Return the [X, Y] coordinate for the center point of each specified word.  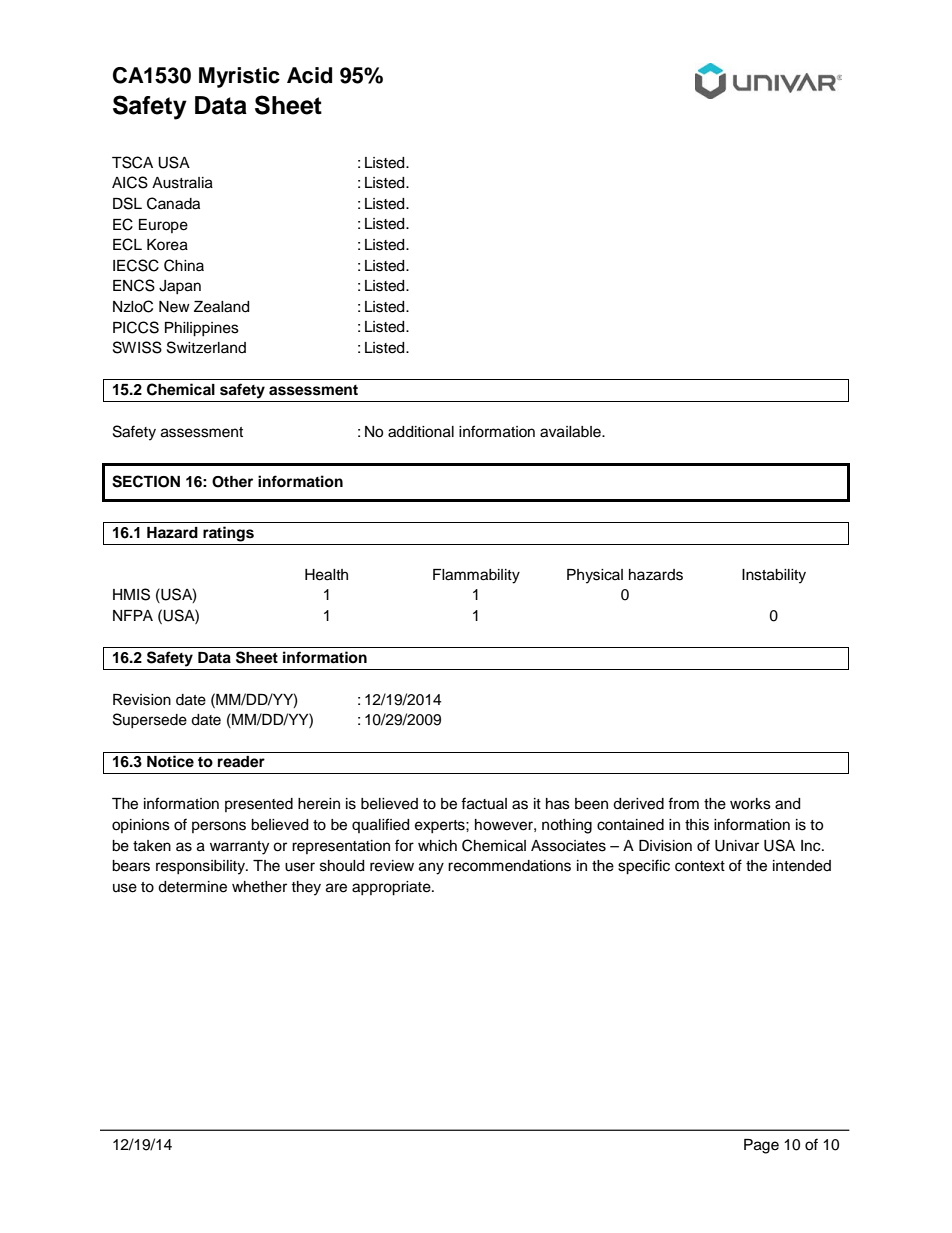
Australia [182, 183]
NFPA [133, 615]
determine [192, 887]
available [571, 432]
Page [761, 1146]
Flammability [476, 576]
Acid [309, 75]
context [700, 866]
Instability [774, 576]
